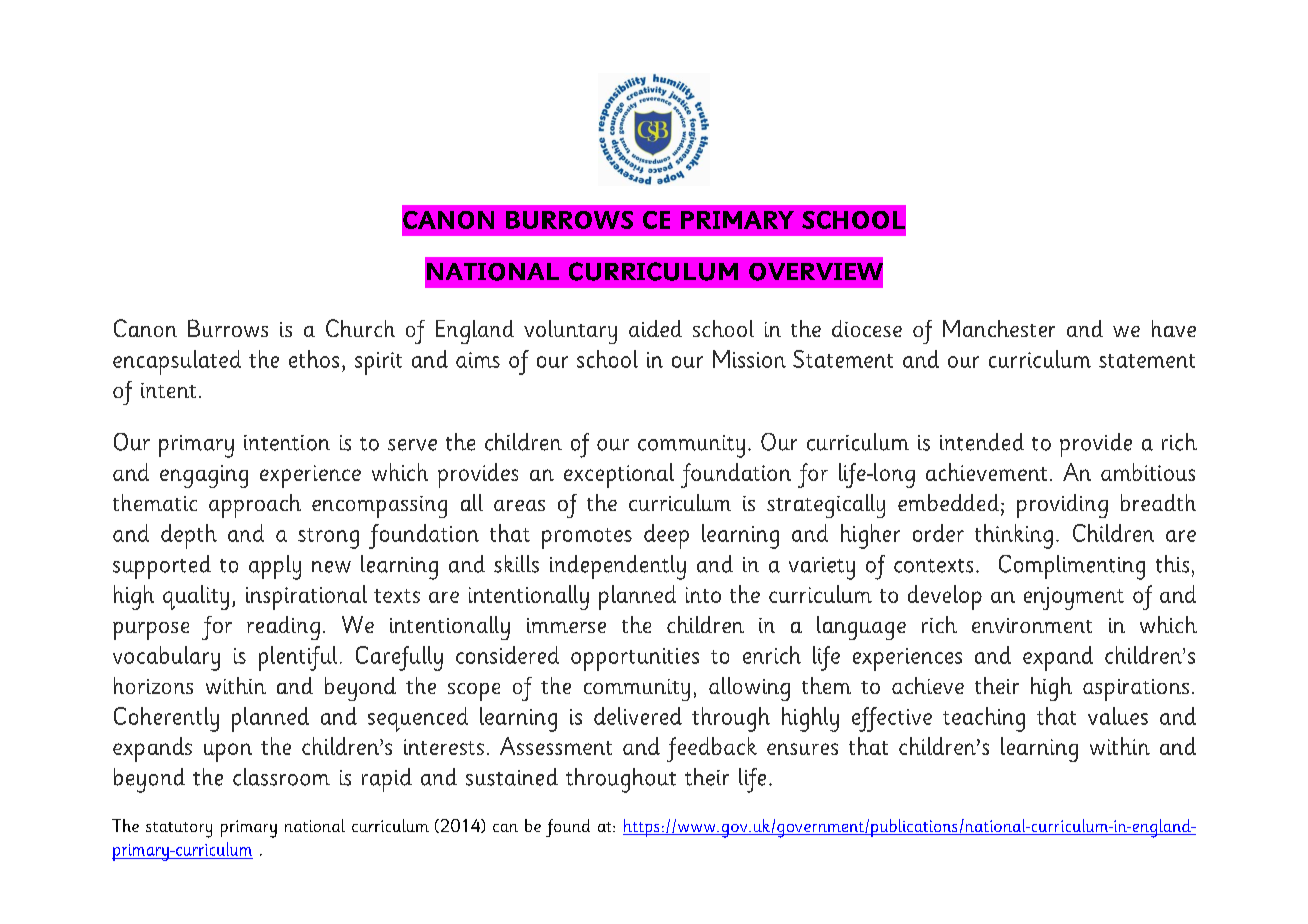 This screenshot has width=1308, height=924. Describe the element at coordinates (655, 328) in the screenshot. I see `aided` at that location.
